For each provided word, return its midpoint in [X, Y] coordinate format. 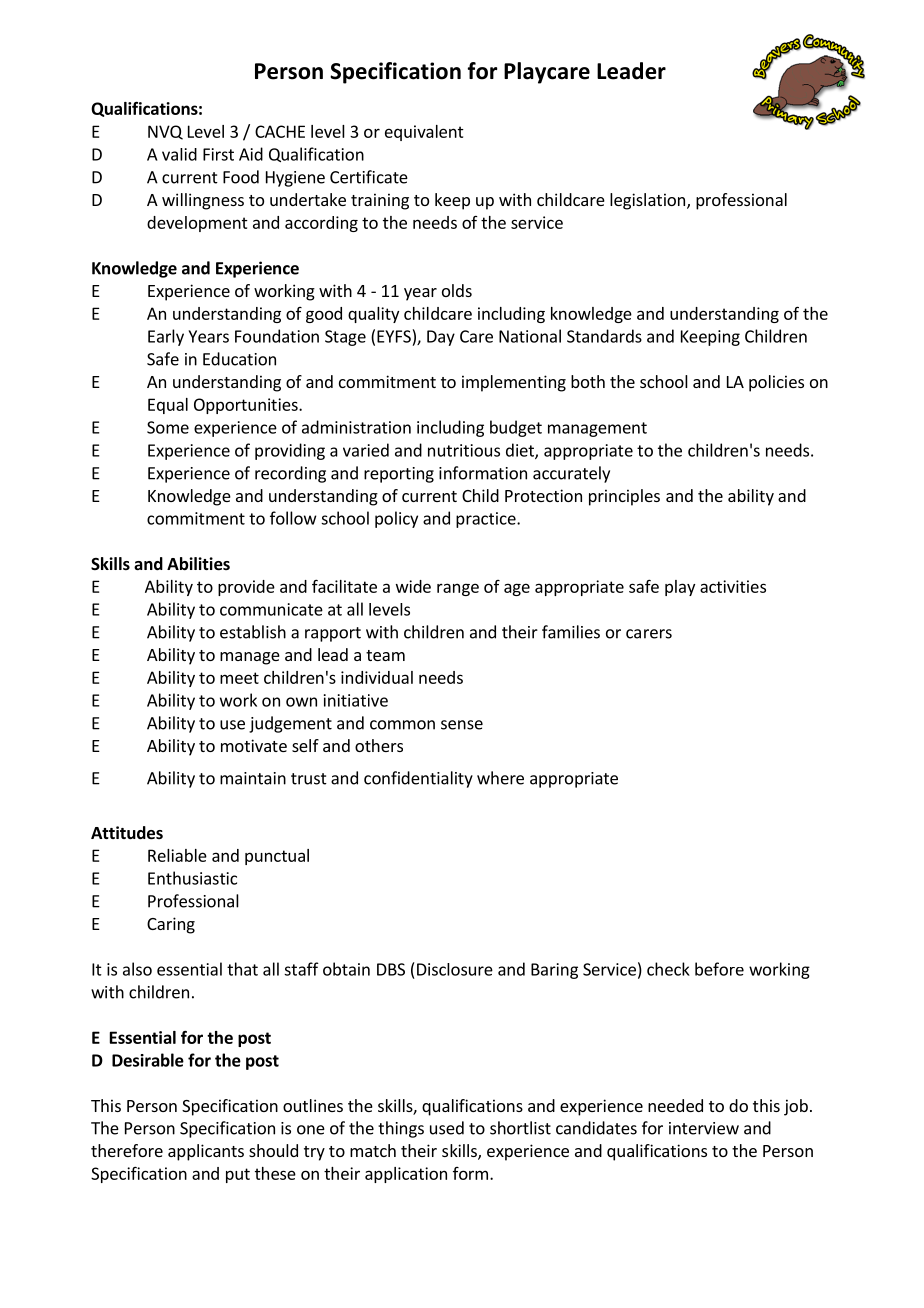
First [218, 154]
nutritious [464, 450]
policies [776, 383]
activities [733, 586]
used [447, 1128]
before [719, 969]
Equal [168, 406]
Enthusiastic [192, 878]
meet [239, 678]
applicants [206, 1152]
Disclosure [455, 969]
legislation [647, 201]
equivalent [424, 133]
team [385, 655]
